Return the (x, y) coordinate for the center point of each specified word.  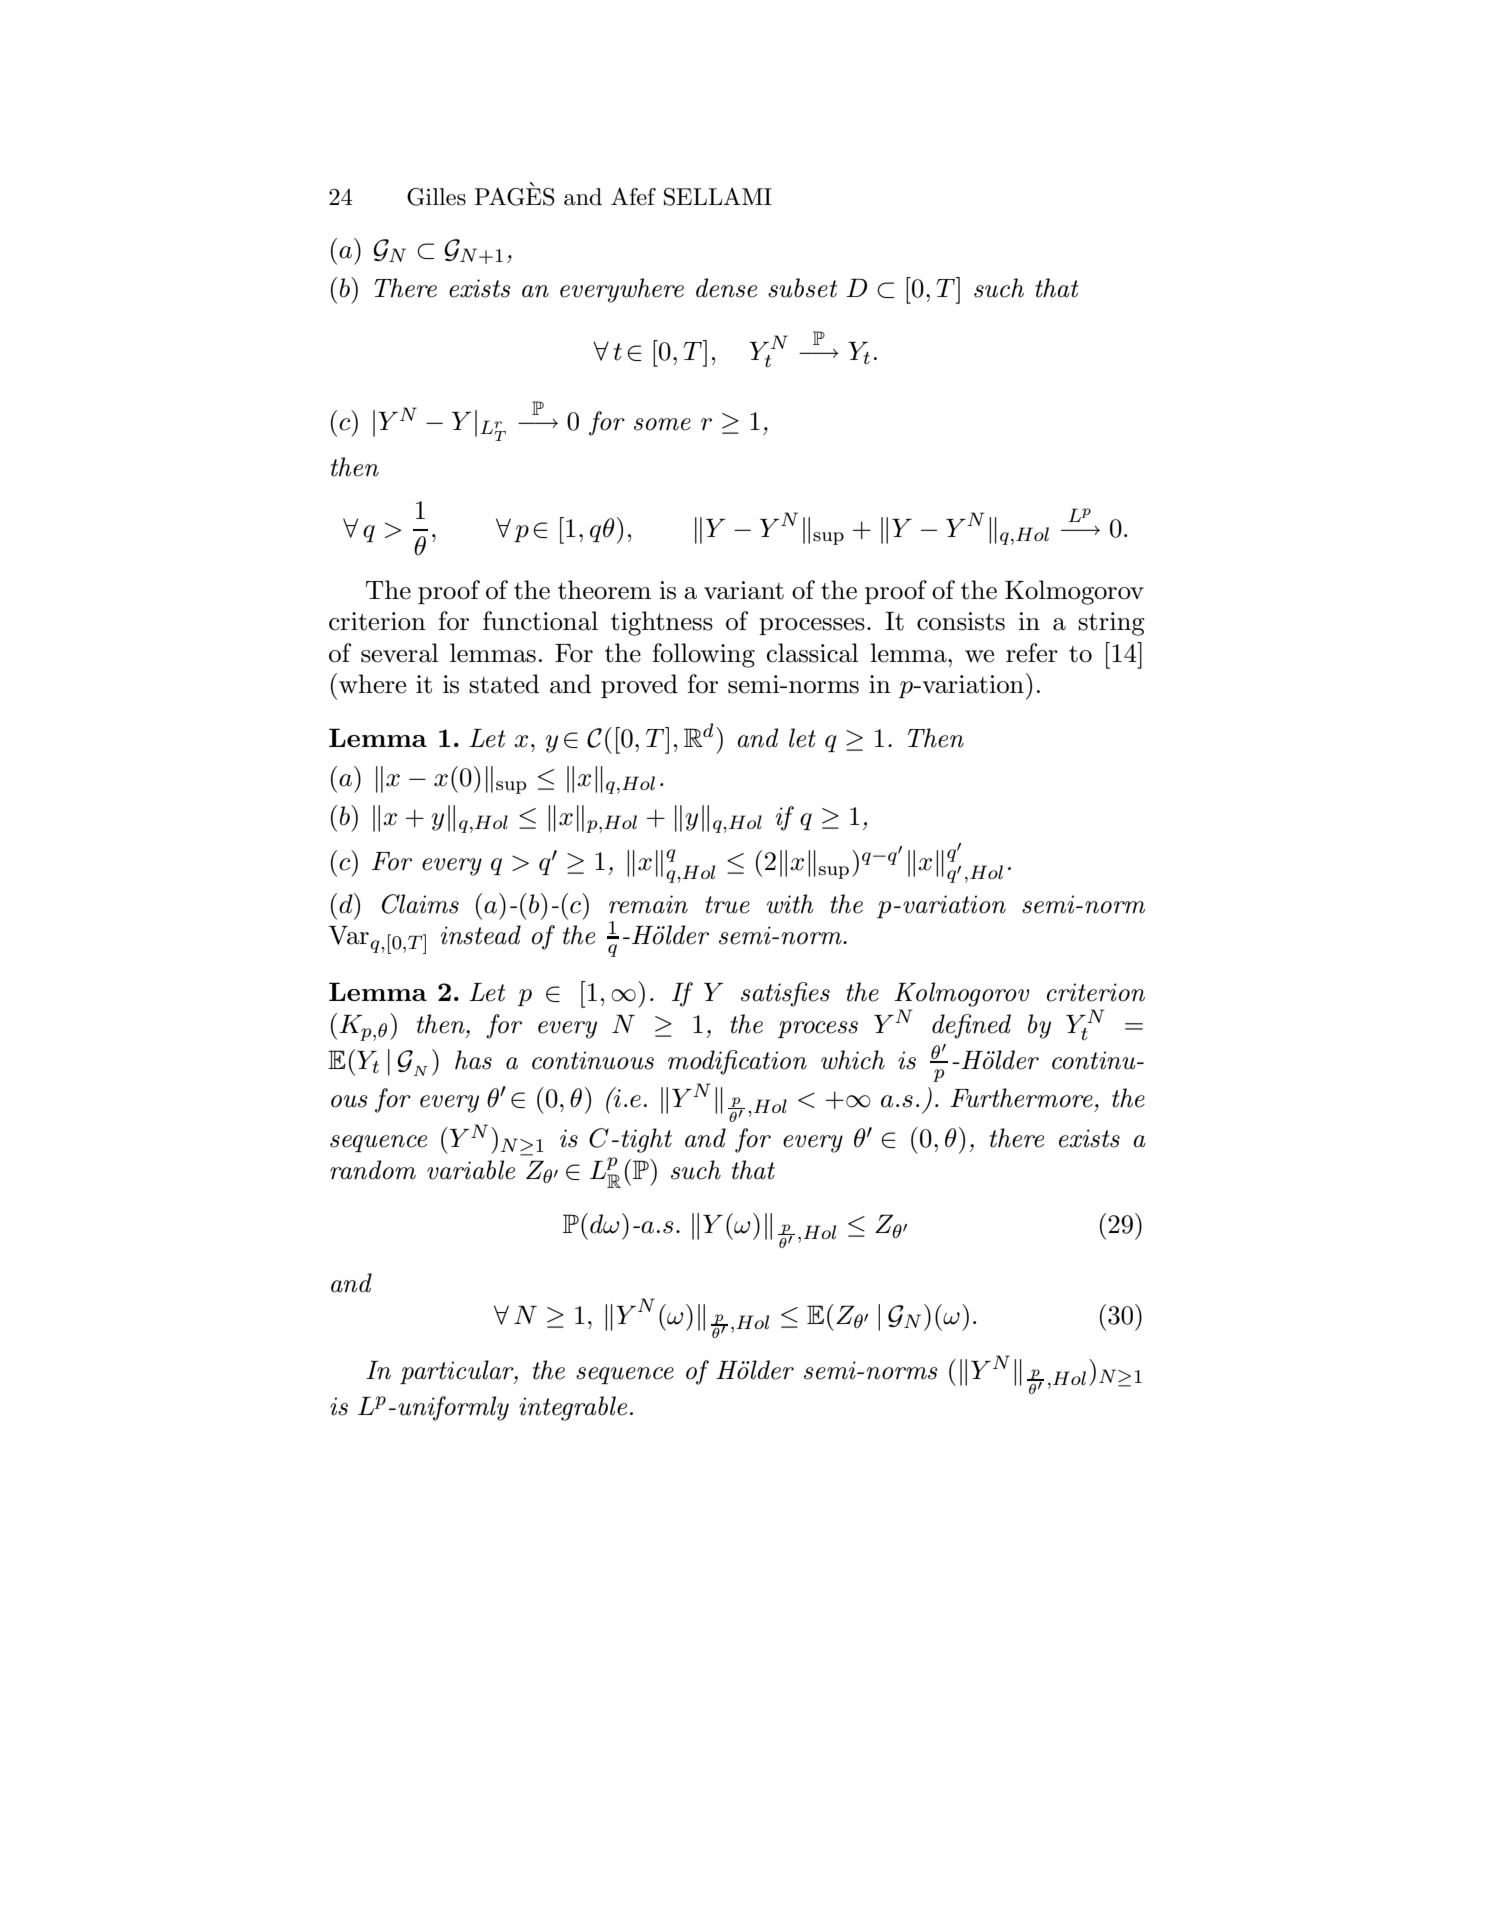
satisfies (785, 994)
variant (744, 590)
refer (1032, 653)
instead (481, 935)
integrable (573, 1408)
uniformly (453, 1408)
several (399, 653)
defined (971, 1026)
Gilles (436, 197)
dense (726, 288)
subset (802, 288)
